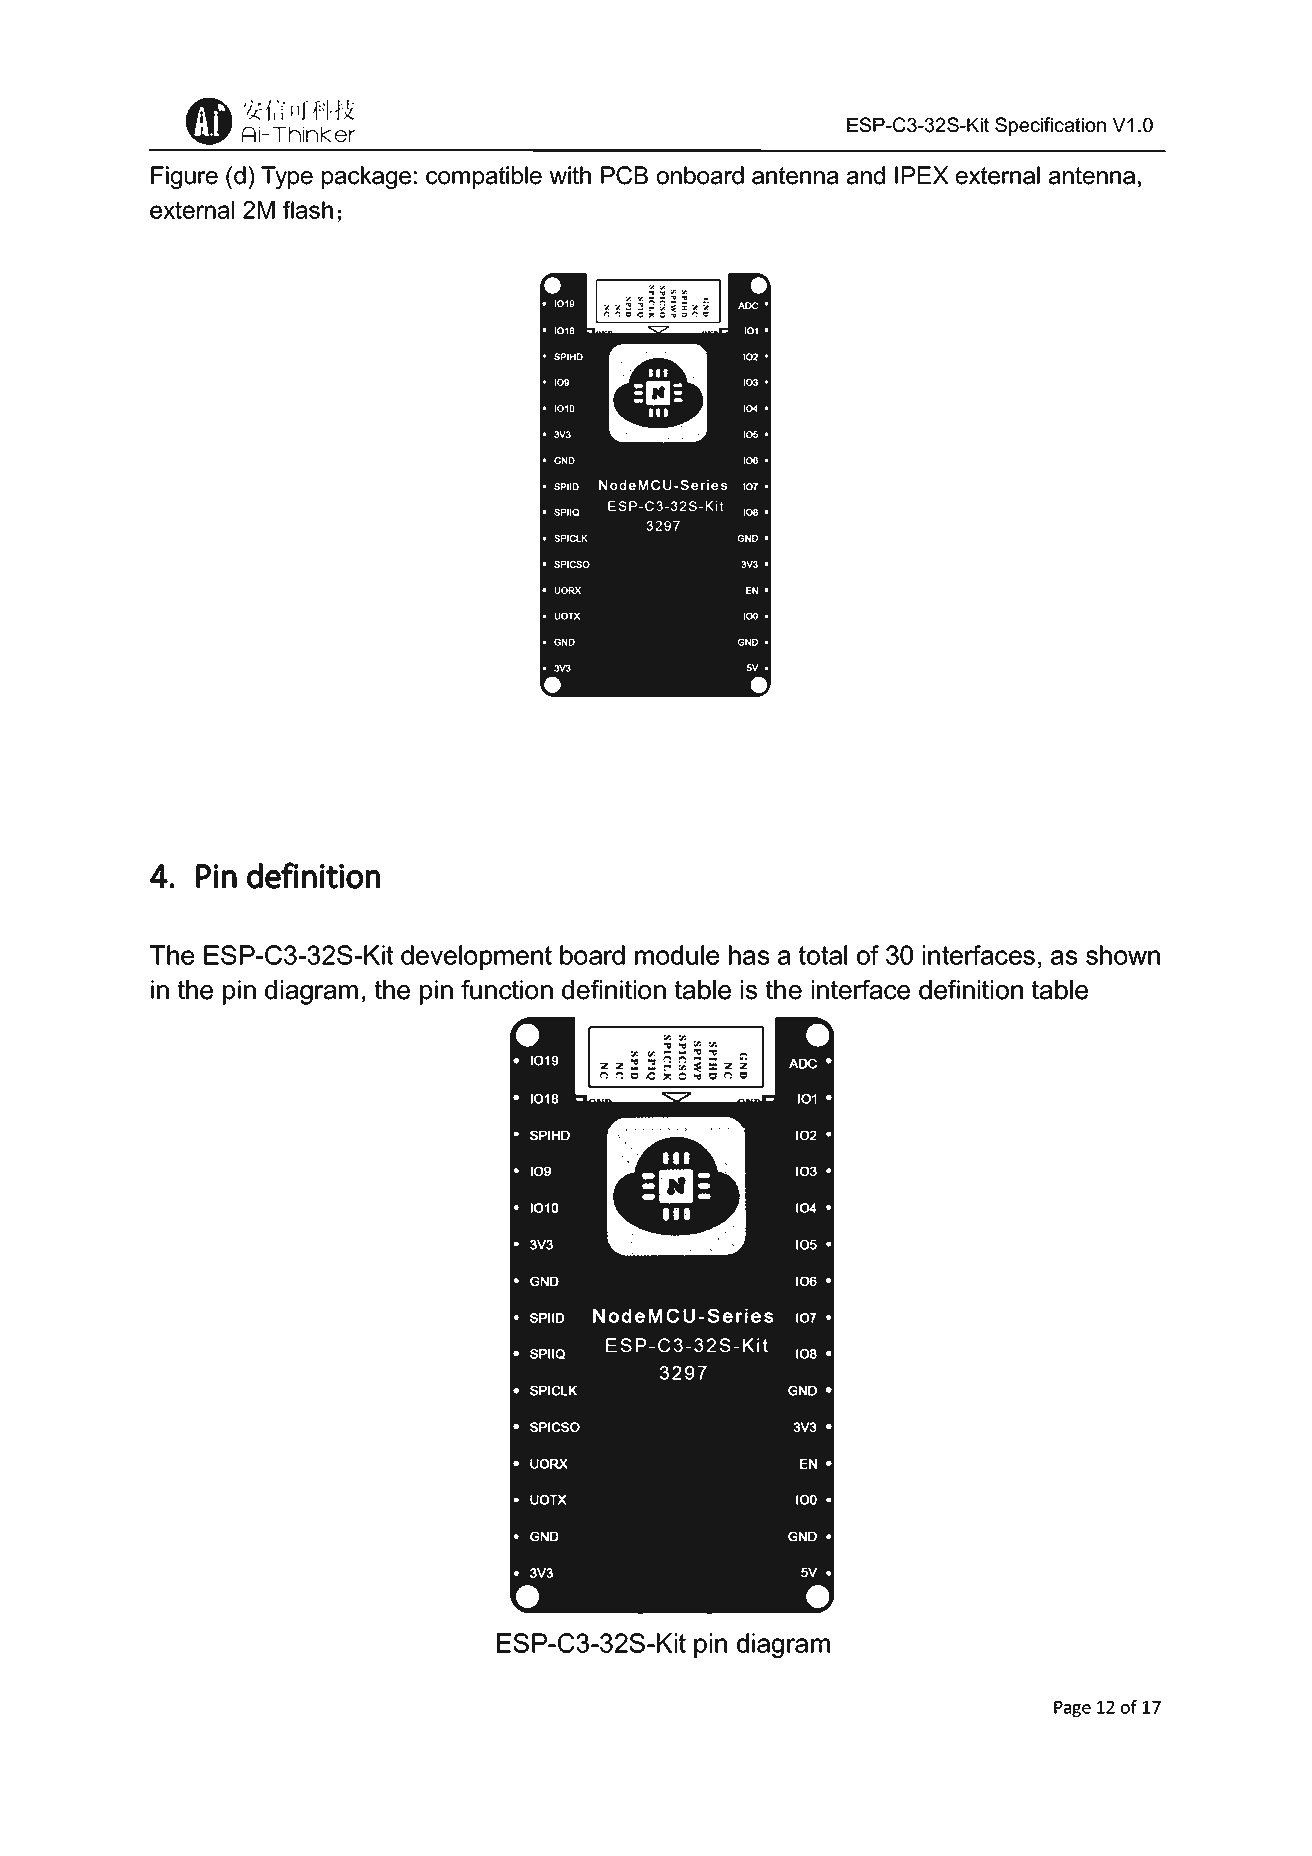  I want to click on PCB, so click(624, 175).
